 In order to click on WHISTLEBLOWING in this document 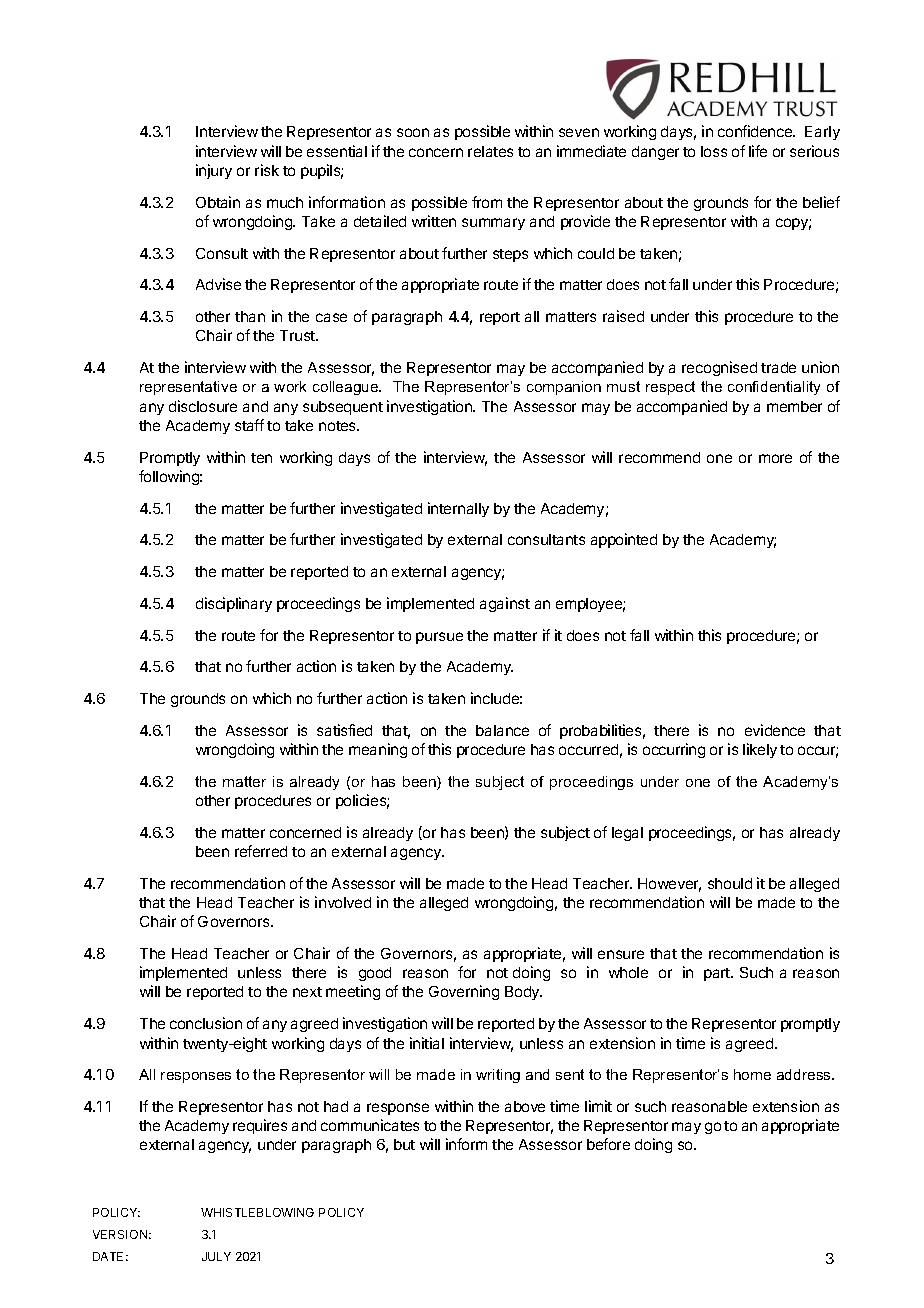, I will do `click(257, 1212)`.
